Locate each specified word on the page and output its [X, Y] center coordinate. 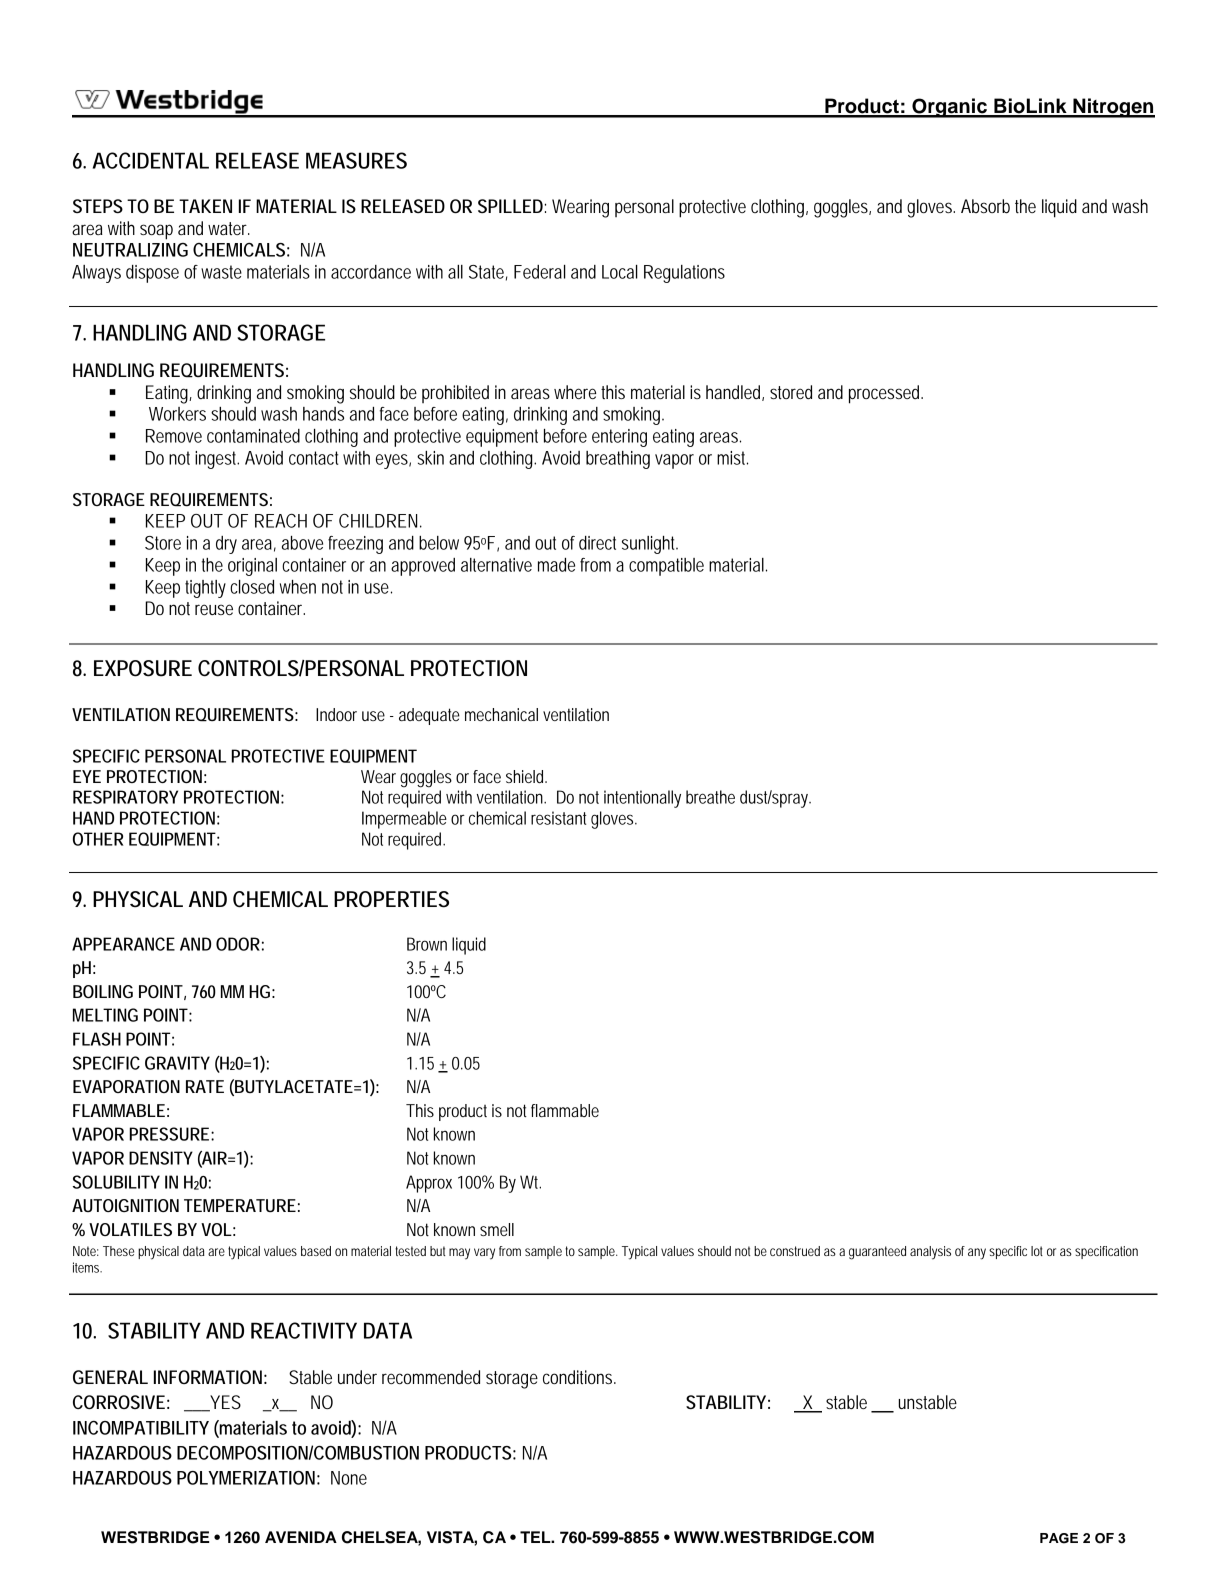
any [977, 1254]
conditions [579, 1377]
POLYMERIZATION [246, 1478]
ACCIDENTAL [151, 160]
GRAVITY [177, 1063]
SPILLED [510, 206]
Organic [949, 108]
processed [886, 394]
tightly [205, 589]
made [556, 565]
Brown [427, 944]
